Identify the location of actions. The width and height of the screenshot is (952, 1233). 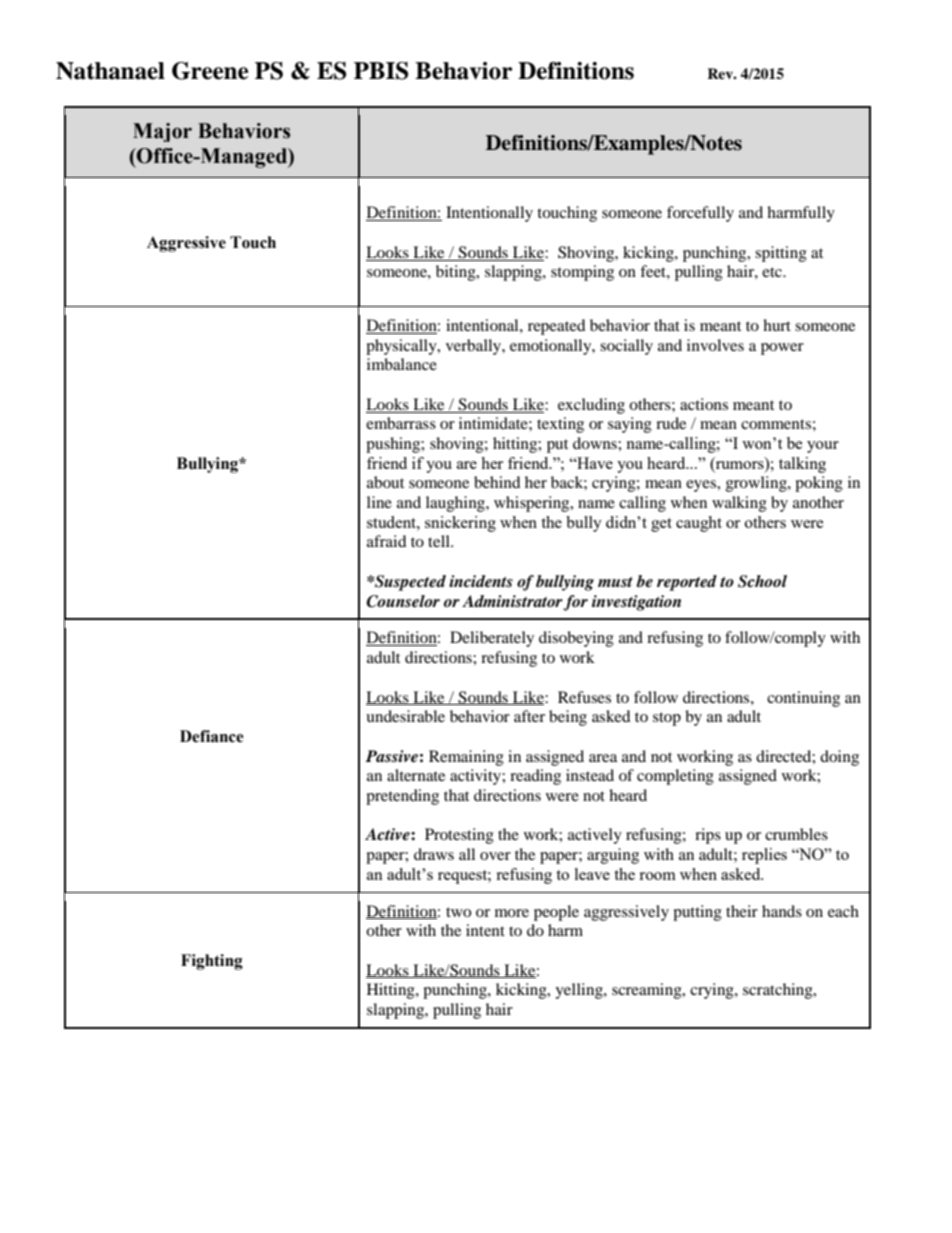
(704, 404).
